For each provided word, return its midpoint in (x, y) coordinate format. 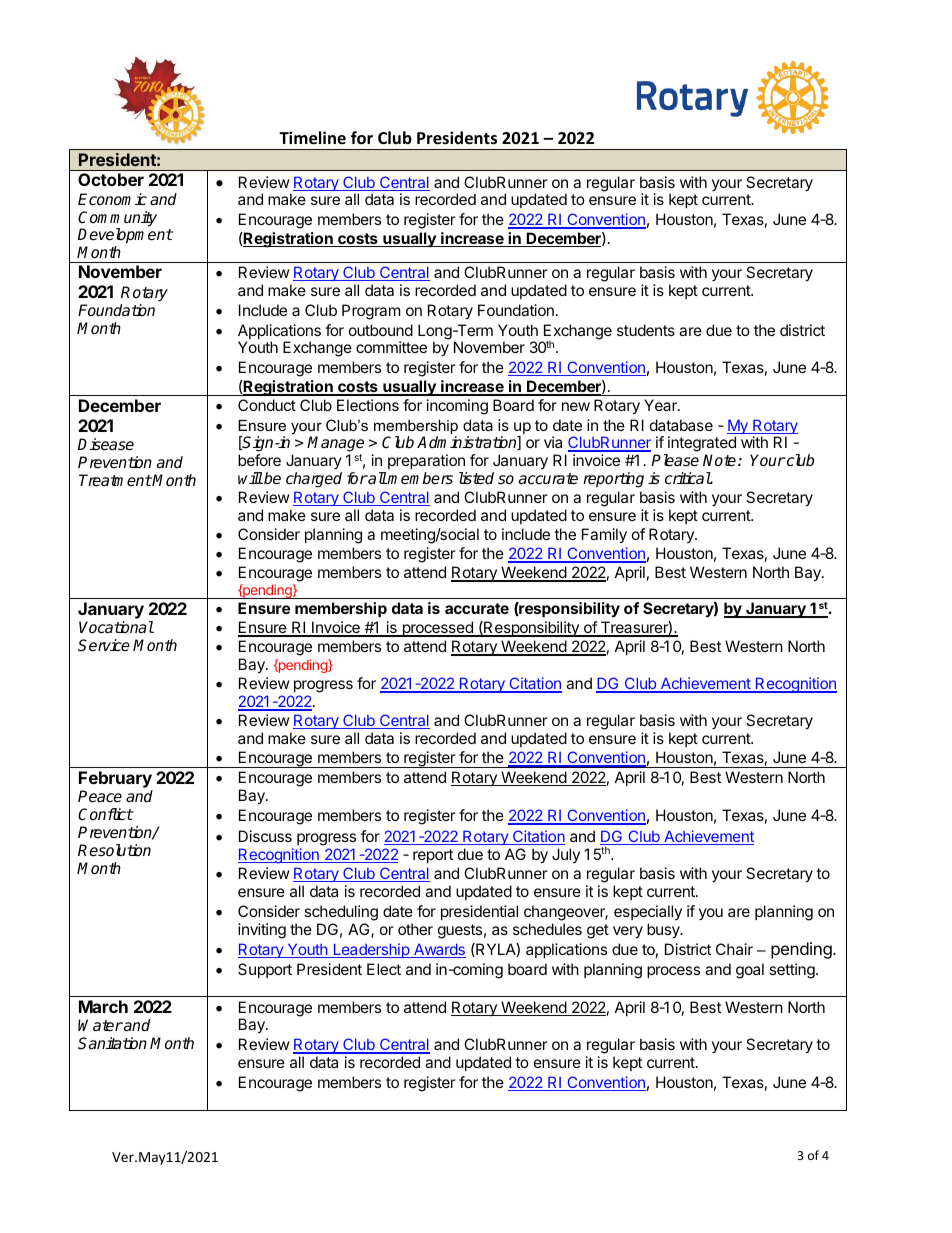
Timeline (312, 138)
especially (648, 912)
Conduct (267, 405)
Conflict (105, 814)
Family (604, 536)
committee (391, 347)
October (111, 179)
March (103, 1006)
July (566, 855)
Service (104, 645)
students (646, 330)
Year (661, 405)
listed (476, 478)
